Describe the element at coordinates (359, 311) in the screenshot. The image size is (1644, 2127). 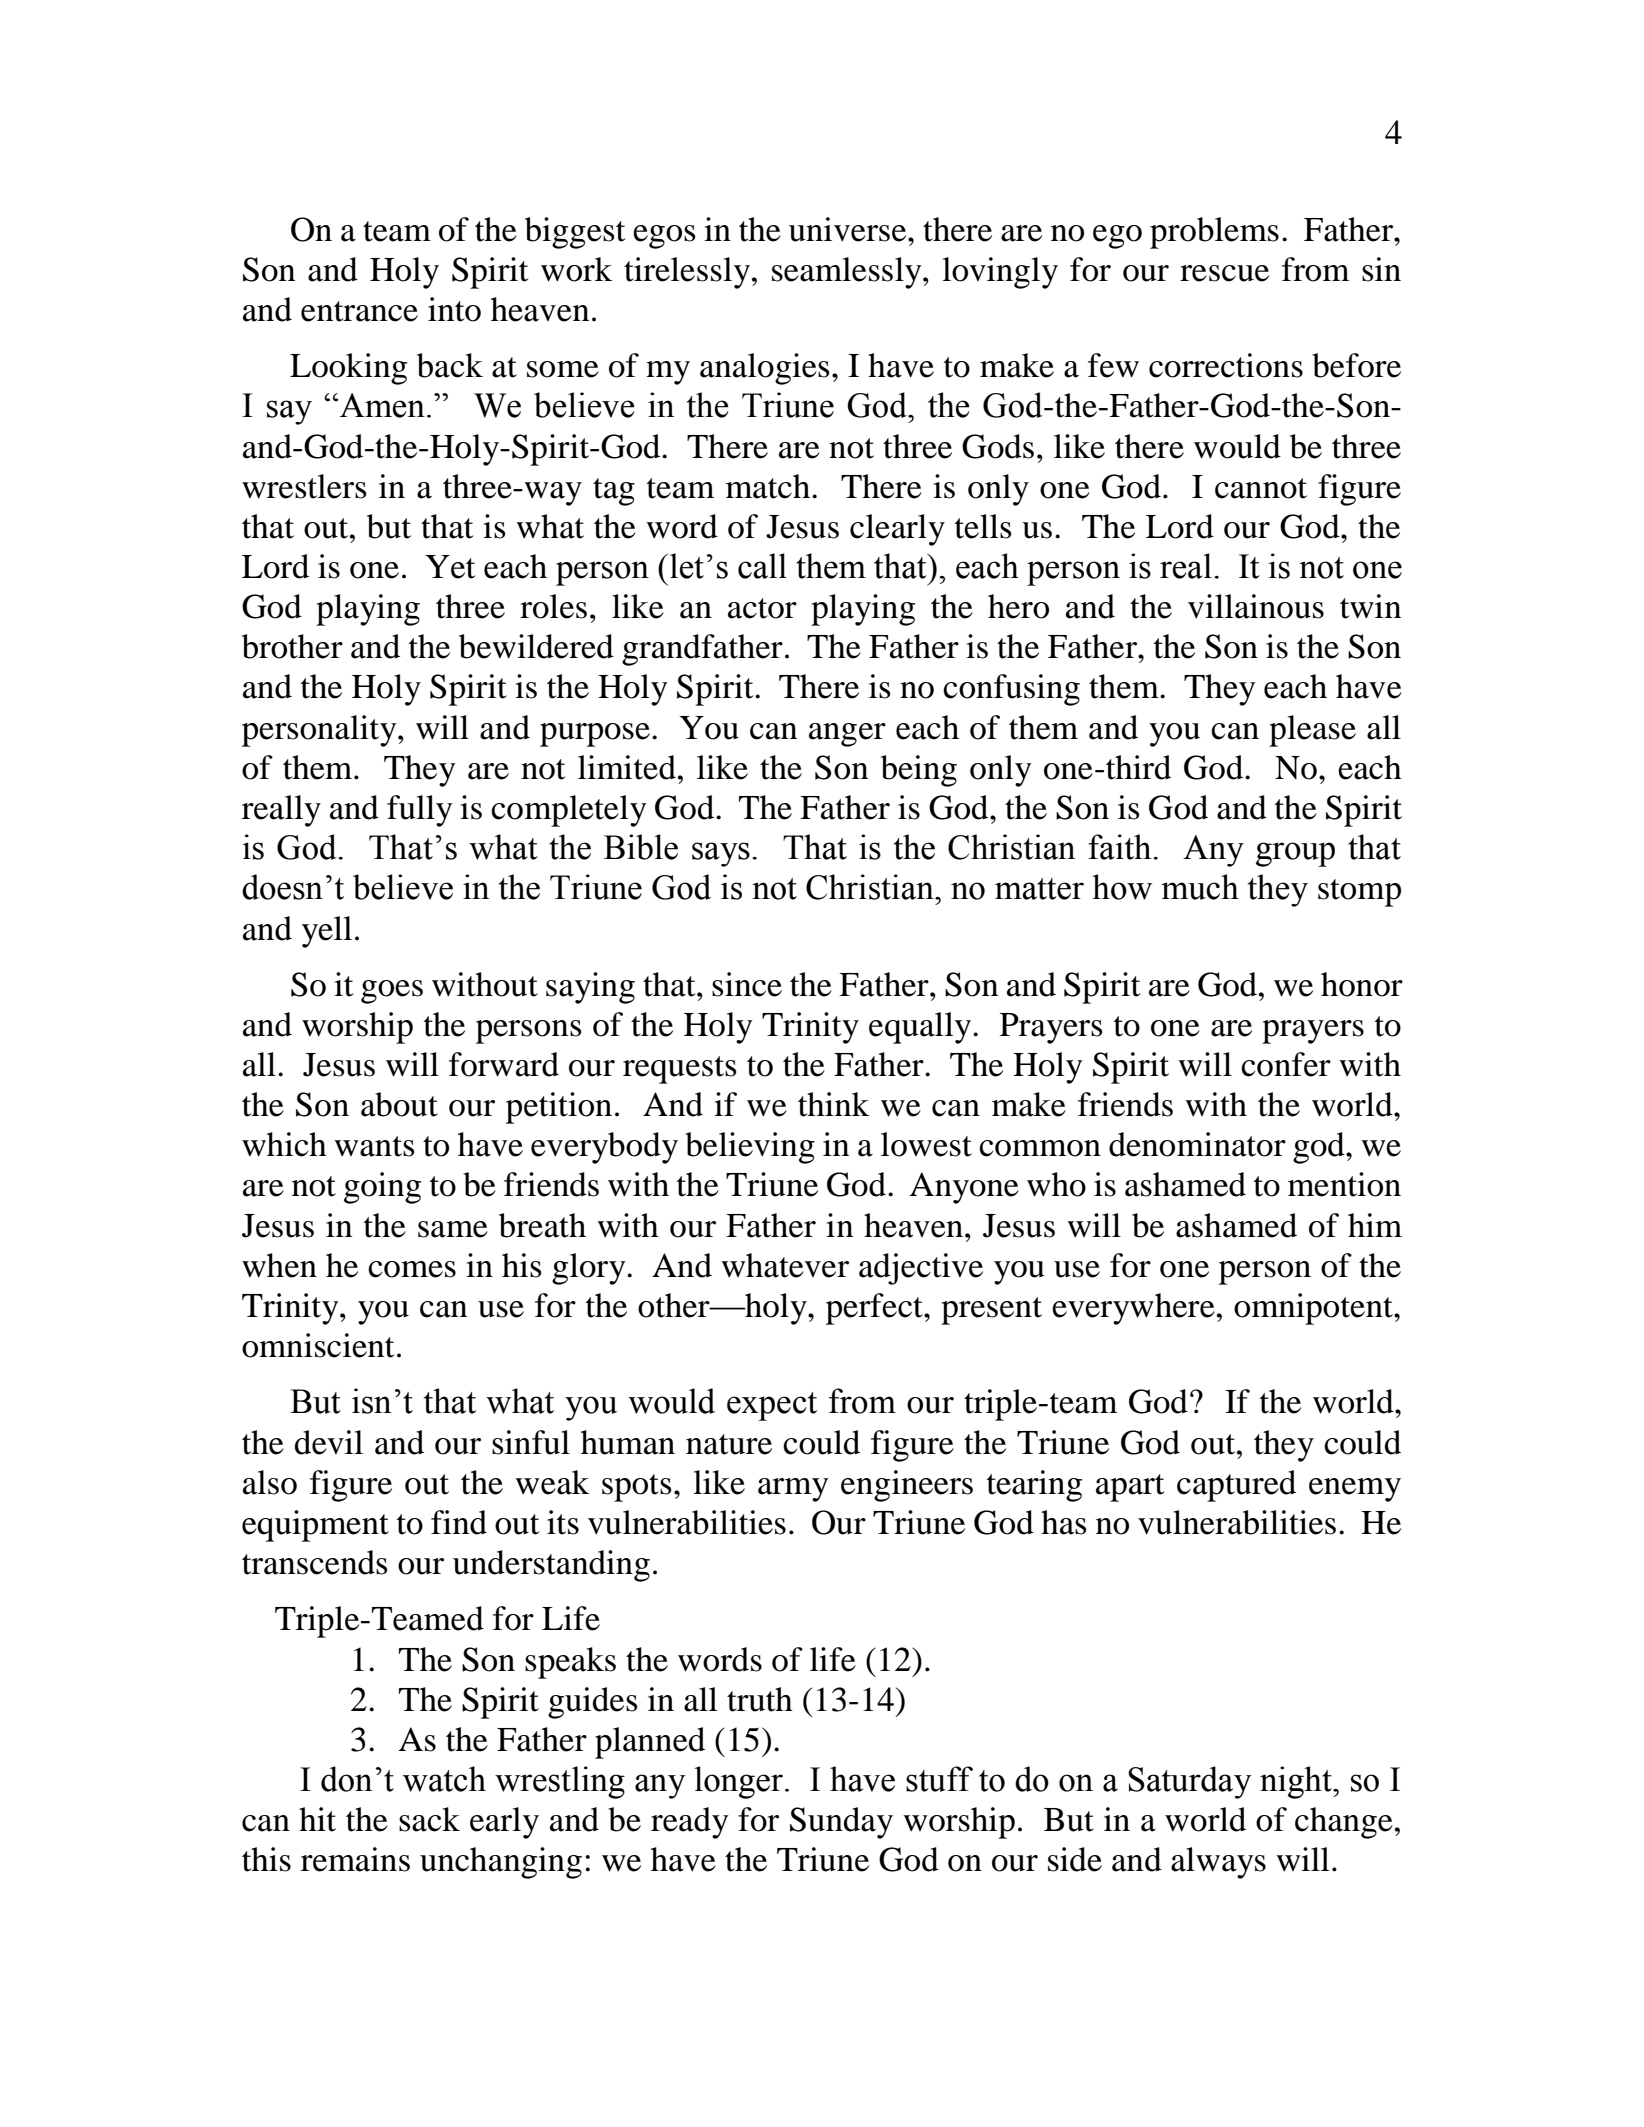
I see `entrance` at that location.
